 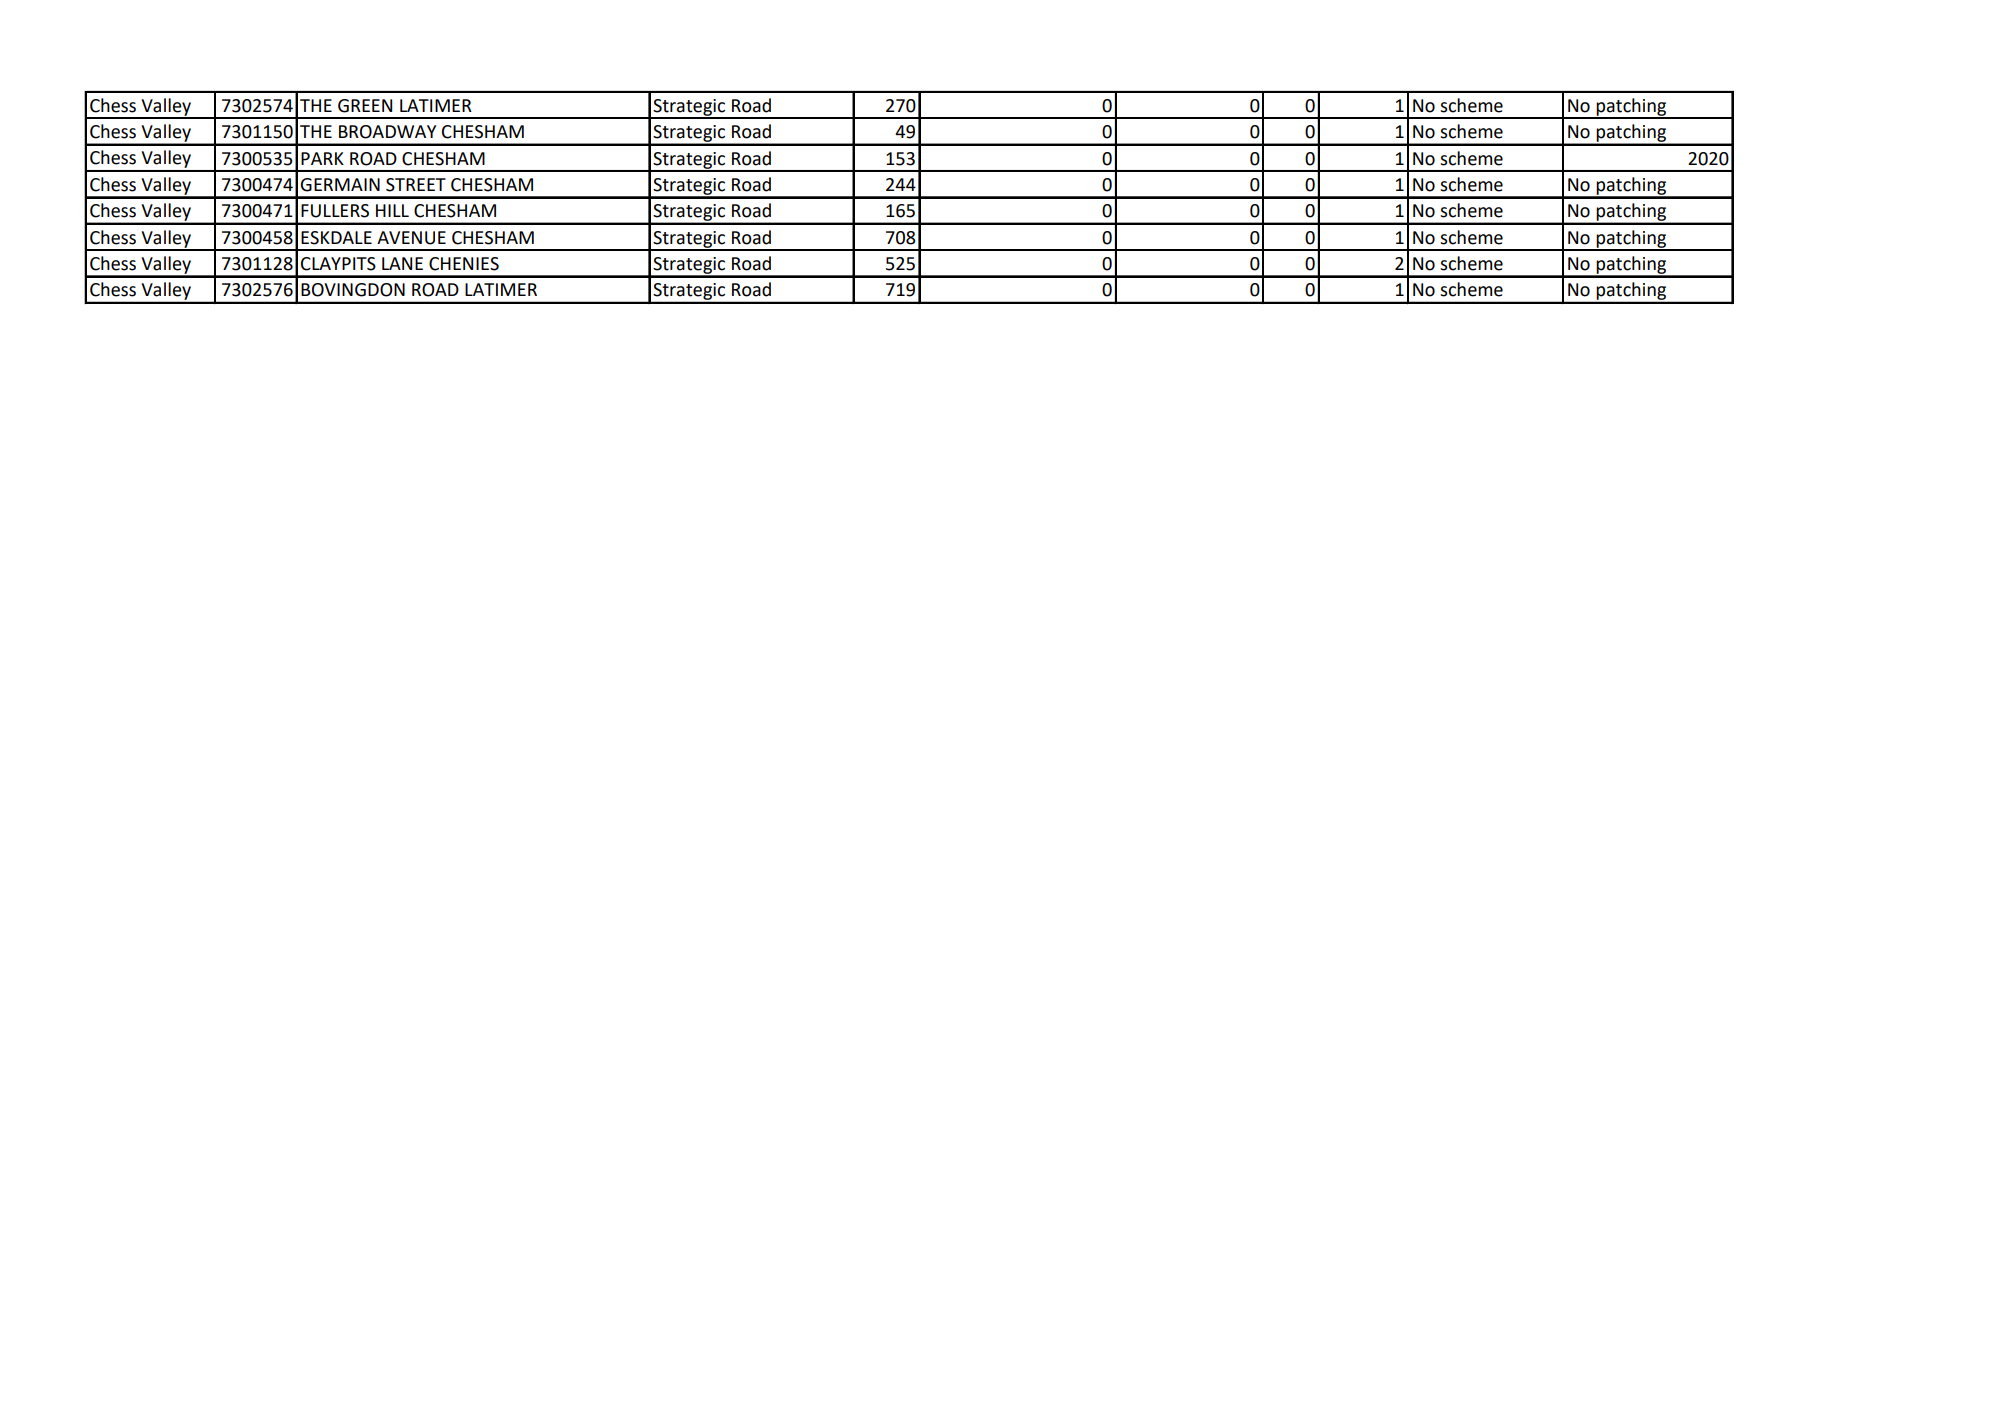 What do you see at coordinates (392, 210) in the document?
I see `HILL` at bounding box center [392, 210].
